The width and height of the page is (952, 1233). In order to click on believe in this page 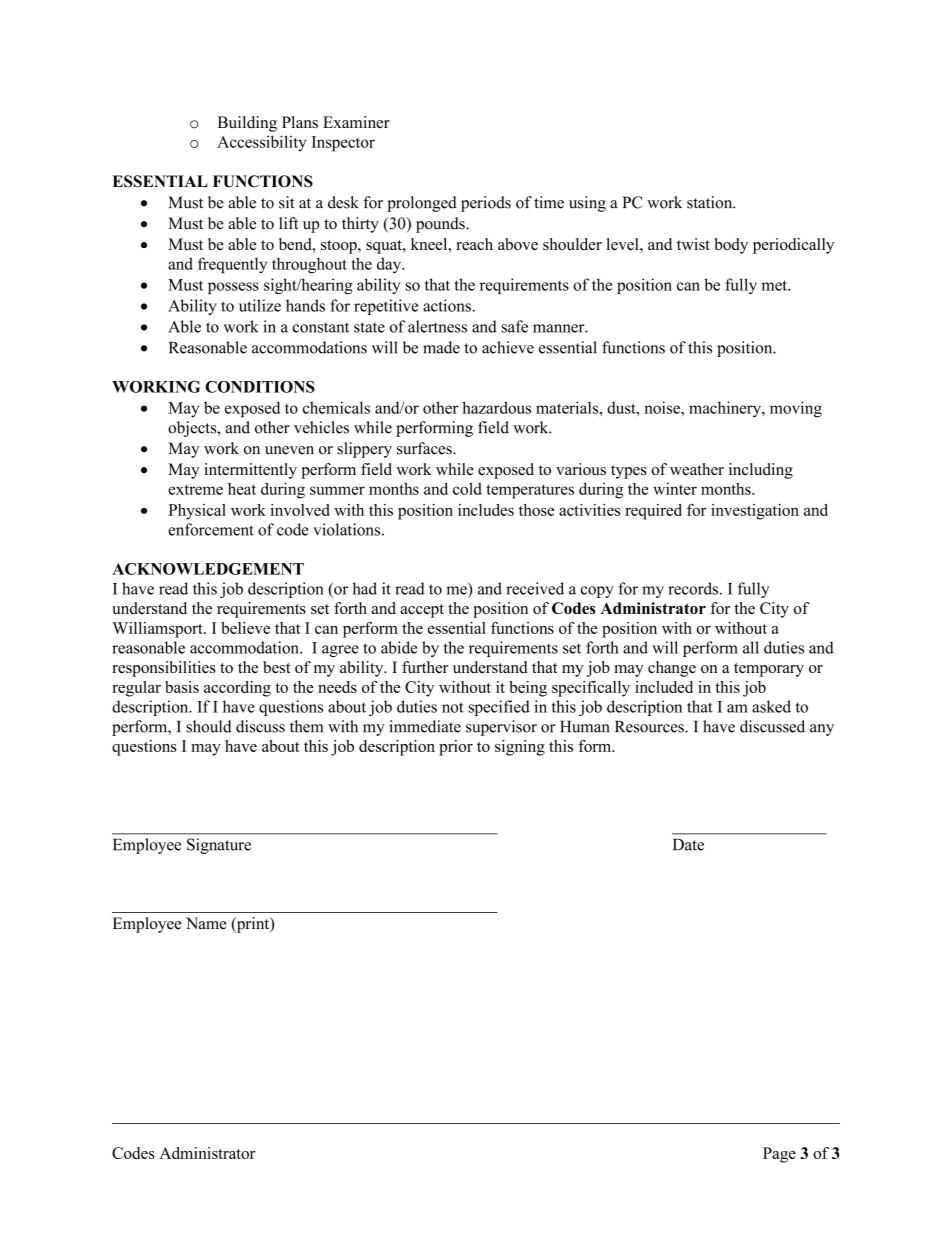, I will do `click(245, 628)`.
